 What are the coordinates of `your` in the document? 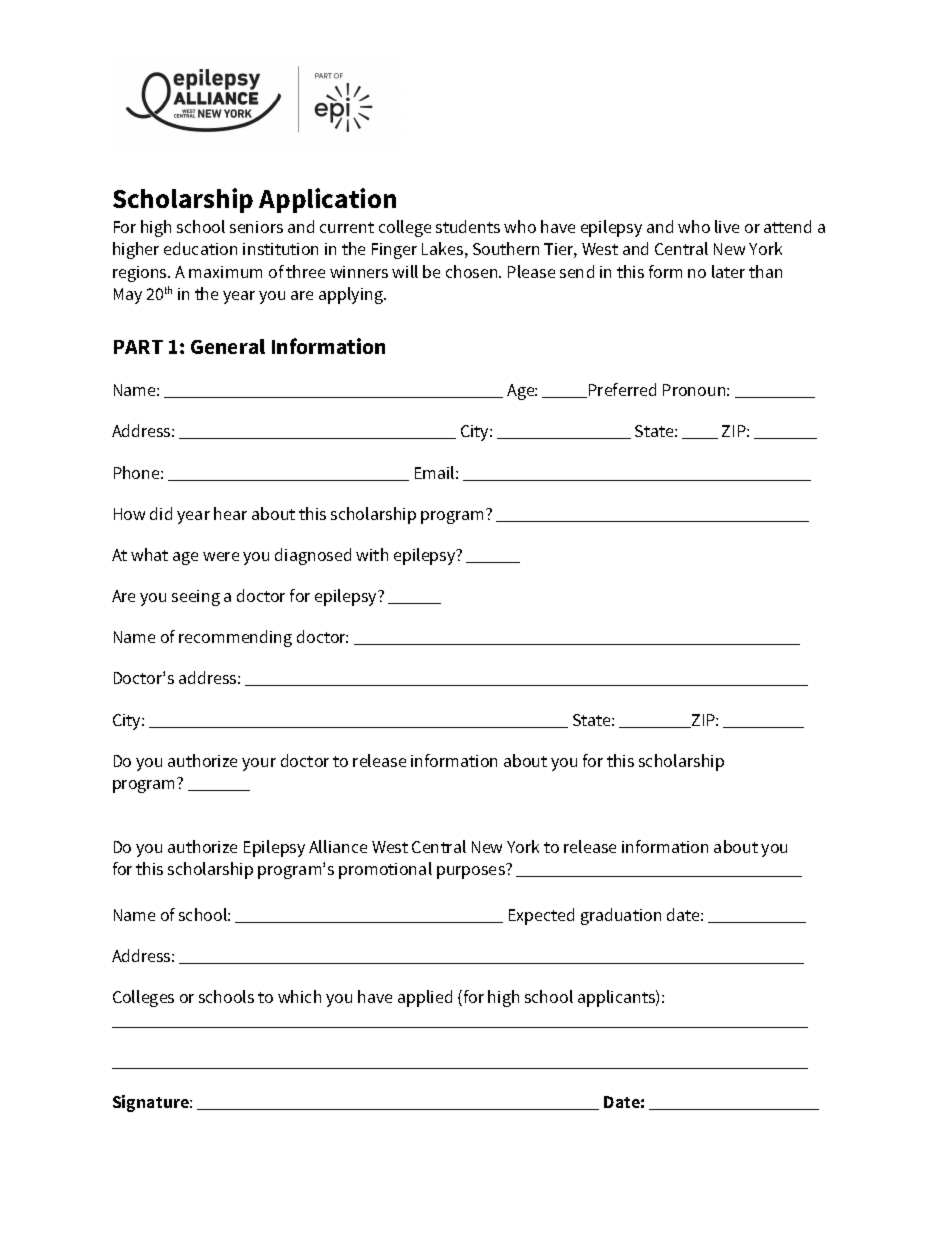 It's located at (259, 764).
